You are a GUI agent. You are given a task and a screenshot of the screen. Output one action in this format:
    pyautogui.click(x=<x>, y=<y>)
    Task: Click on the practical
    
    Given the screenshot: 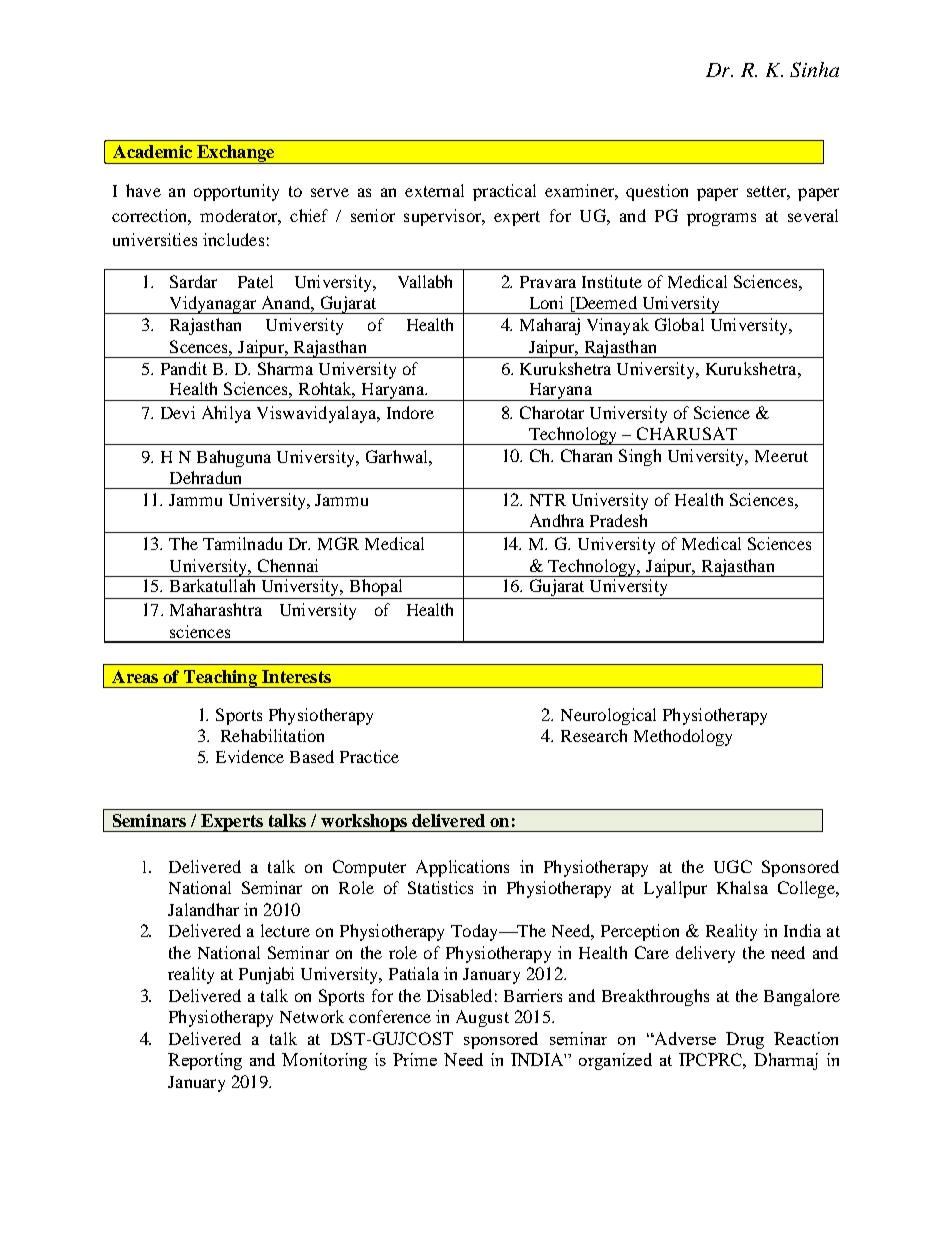 What is the action you would take?
    pyautogui.click(x=504, y=192)
